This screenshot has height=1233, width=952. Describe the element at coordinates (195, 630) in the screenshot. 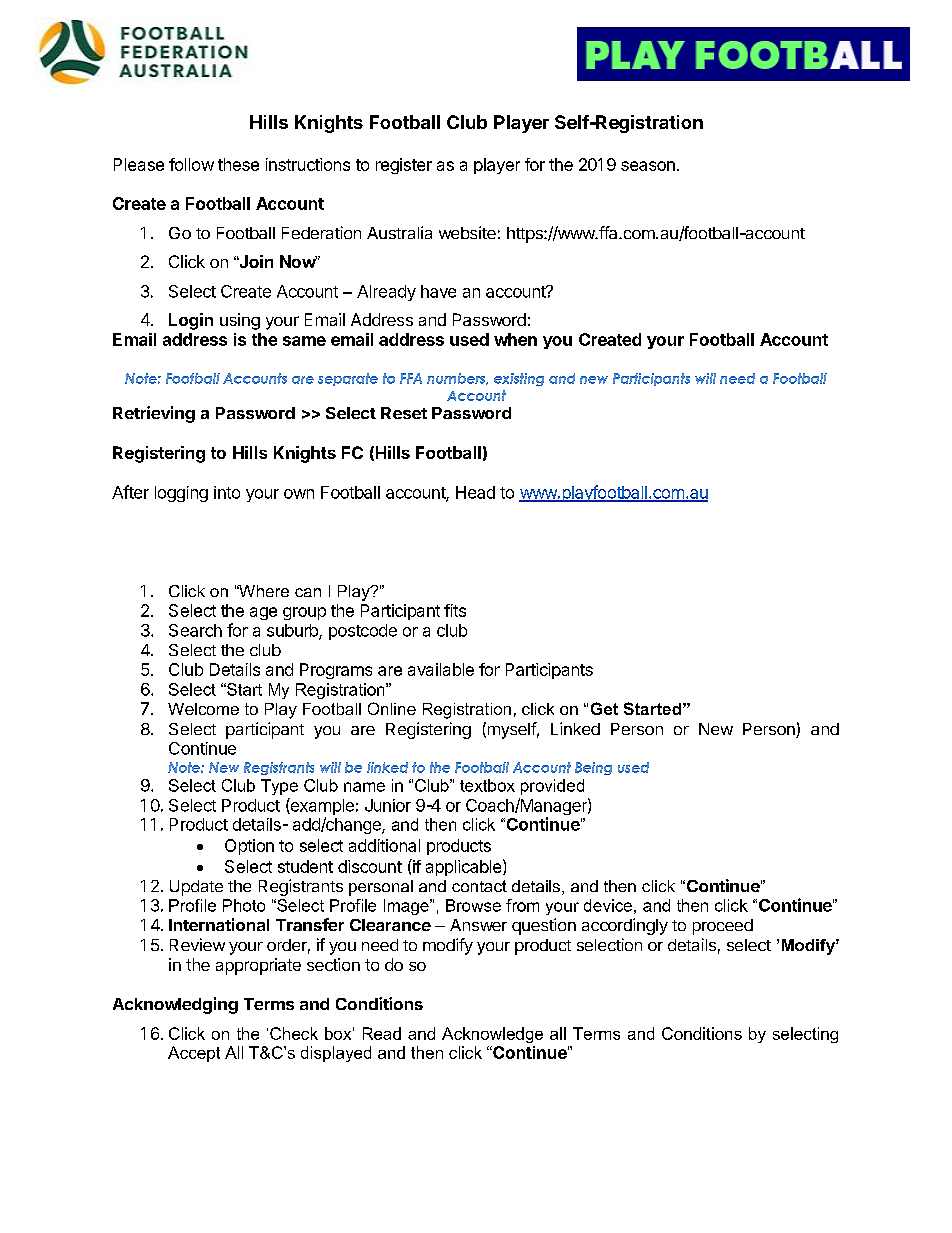

I see `Search` at that location.
